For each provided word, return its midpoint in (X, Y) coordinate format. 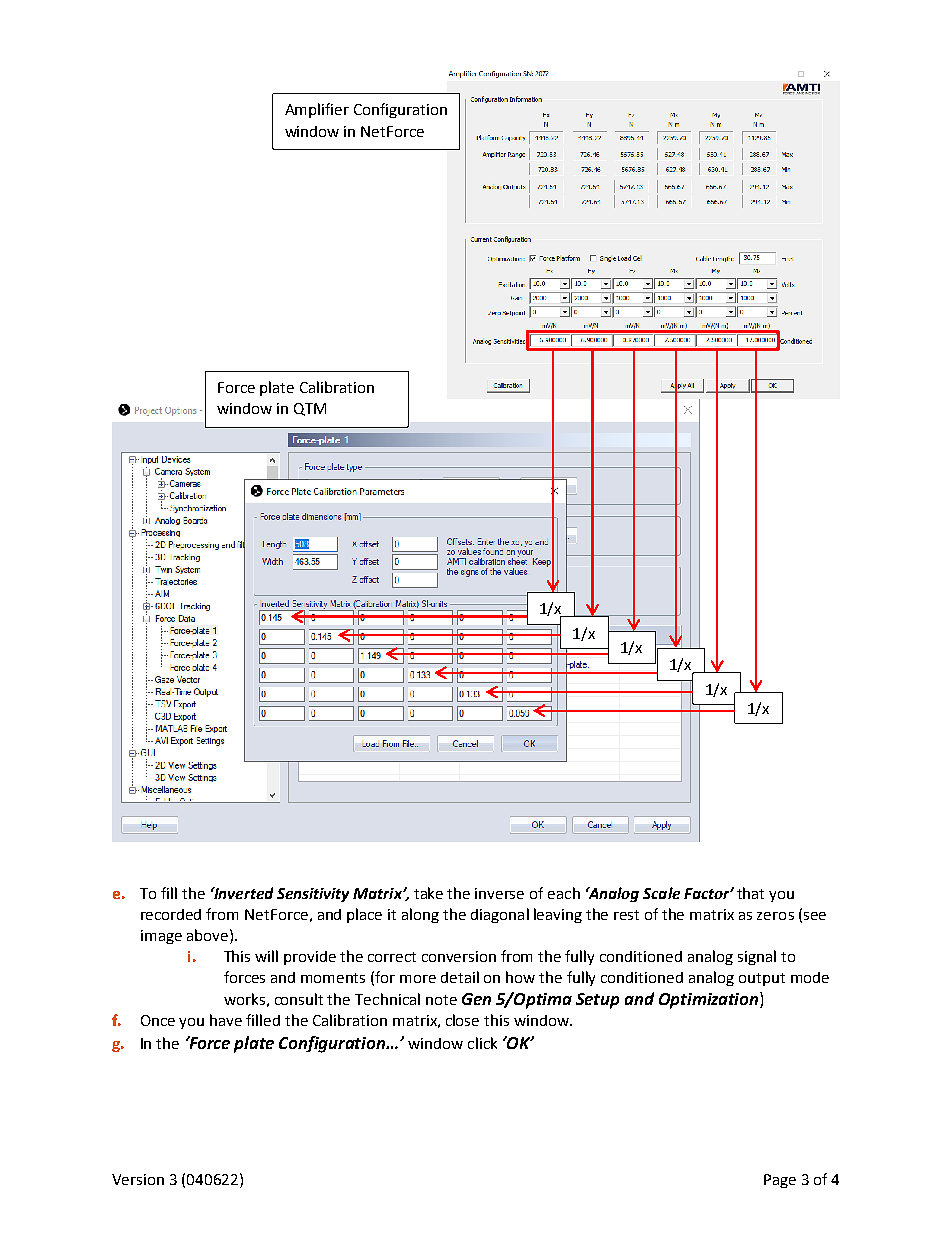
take (428, 893)
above (207, 935)
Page (780, 1181)
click (482, 1043)
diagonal (500, 915)
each (564, 893)
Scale (661, 893)
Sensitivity (313, 895)
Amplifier (317, 110)
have (226, 1020)
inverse (499, 893)
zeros (775, 916)
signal (757, 957)
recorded (171, 914)
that (750, 893)
